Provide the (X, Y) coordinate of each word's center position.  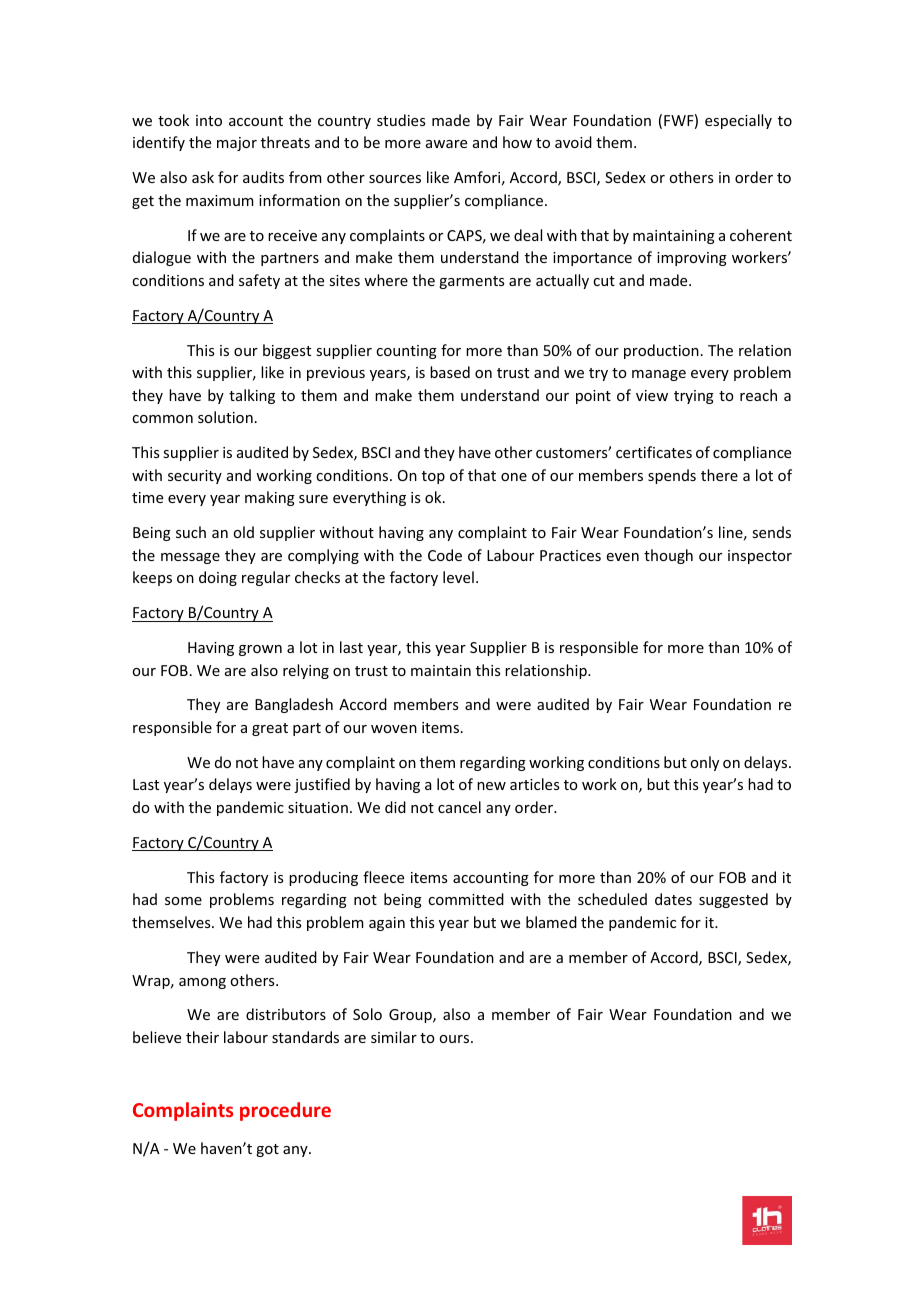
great (270, 729)
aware (446, 144)
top (433, 477)
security (195, 477)
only (704, 763)
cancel (459, 807)
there (719, 475)
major (237, 144)
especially (738, 121)
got (267, 1150)
